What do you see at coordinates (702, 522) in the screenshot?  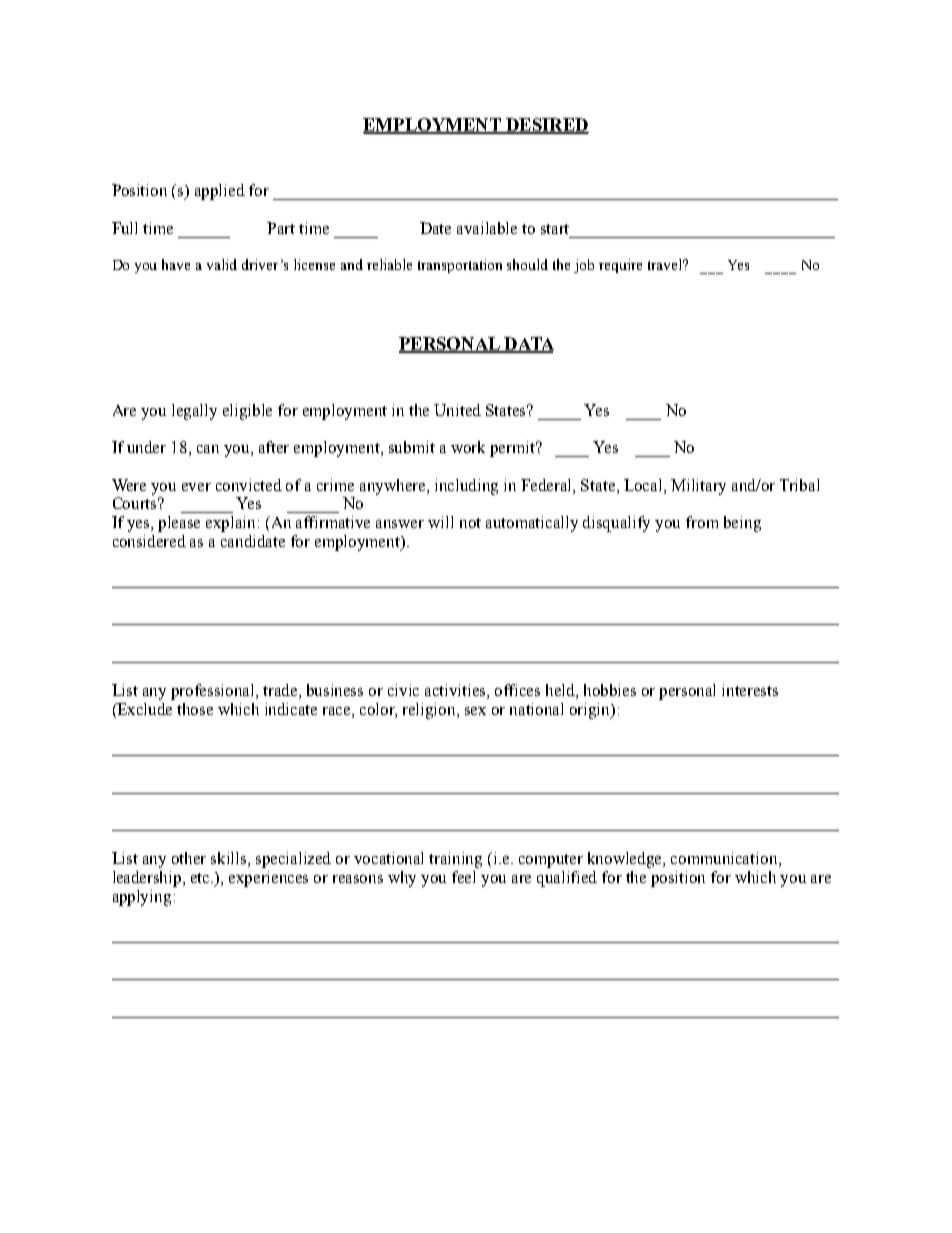 I see `from` at bounding box center [702, 522].
